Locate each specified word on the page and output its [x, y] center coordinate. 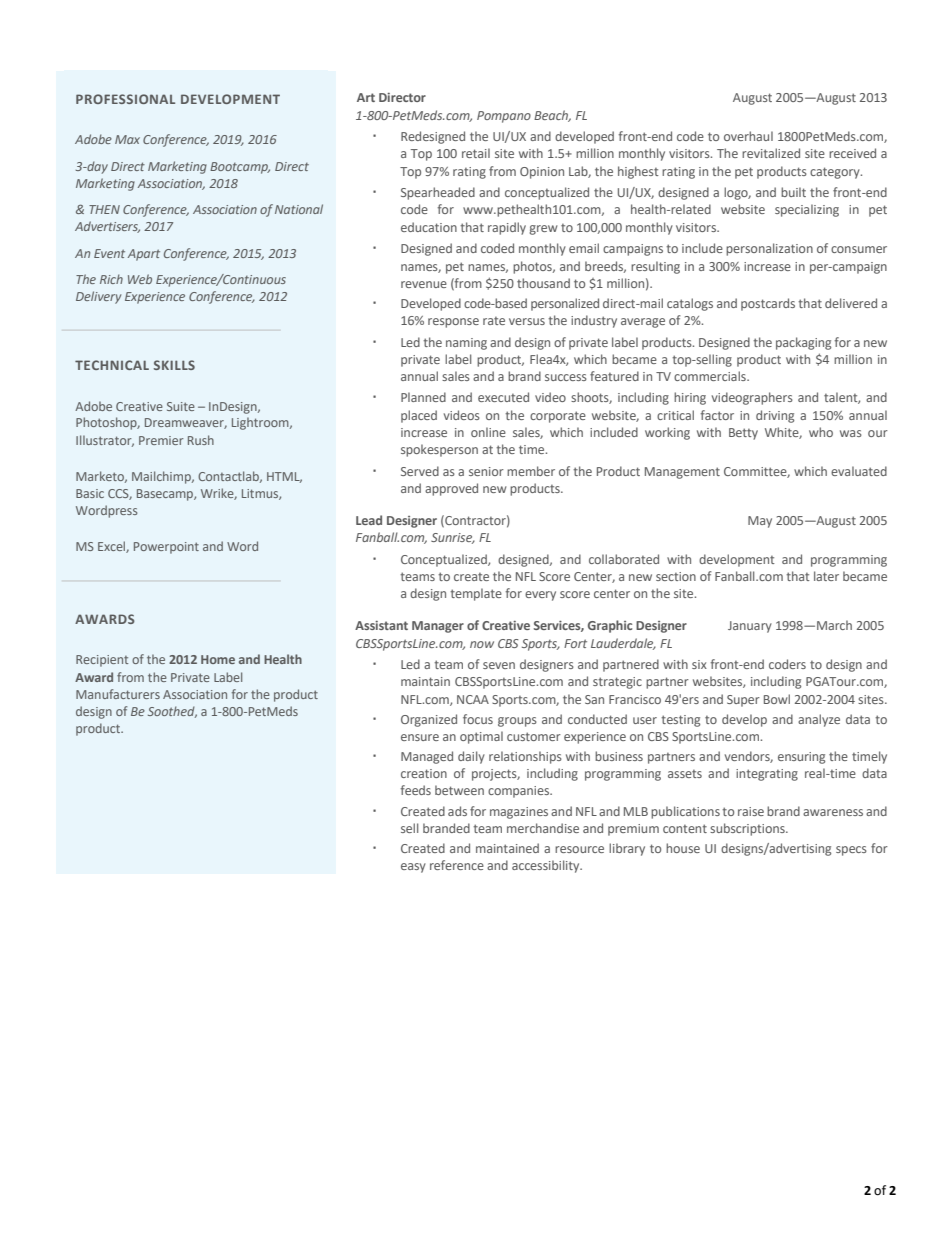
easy [413, 868]
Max [127, 139]
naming [466, 344]
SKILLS [174, 365]
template [476, 594]
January [750, 627]
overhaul [748, 136]
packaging [803, 343]
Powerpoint [166, 548]
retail [476, 153]
